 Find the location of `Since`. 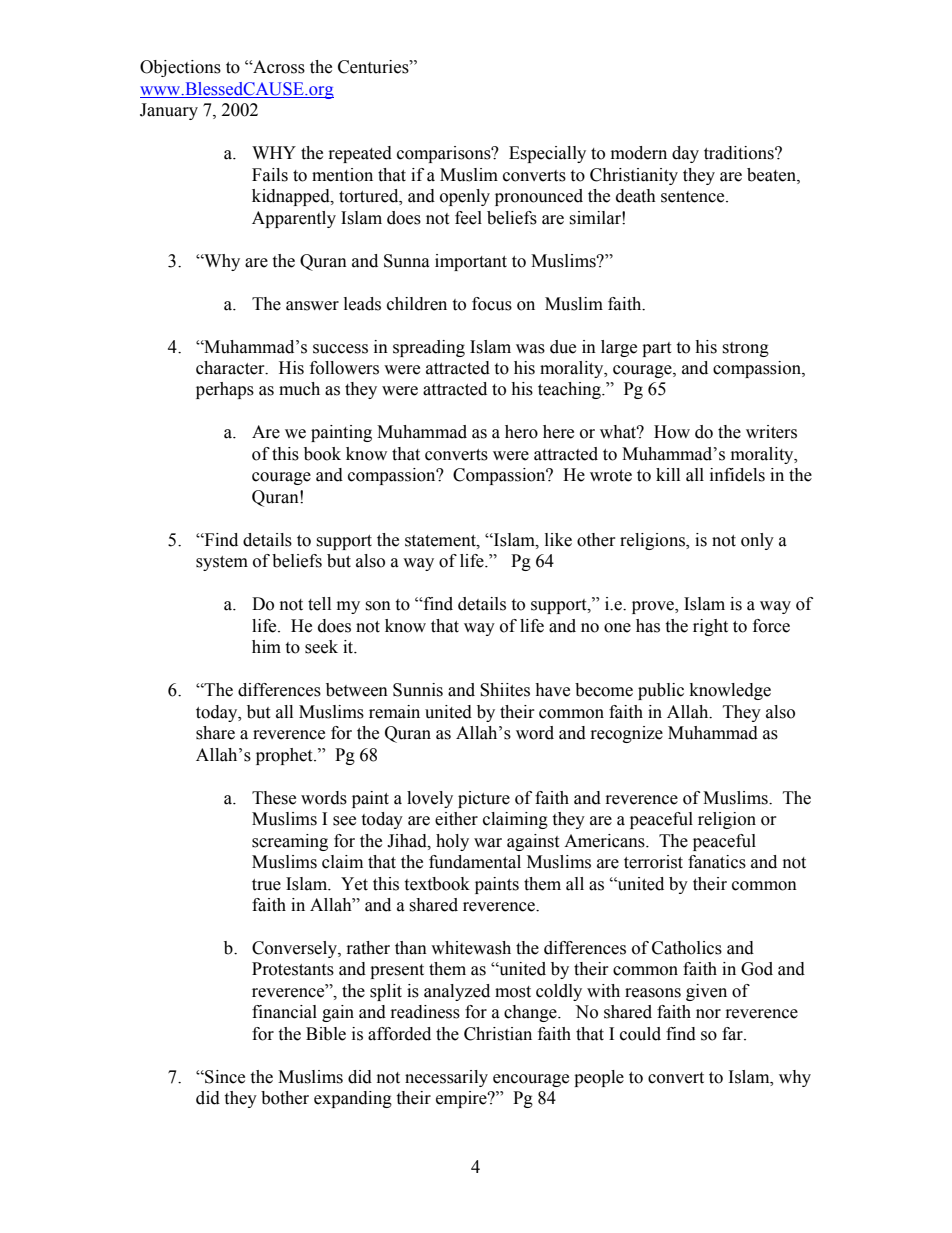

Since is located at coordinates (224, 1077).
